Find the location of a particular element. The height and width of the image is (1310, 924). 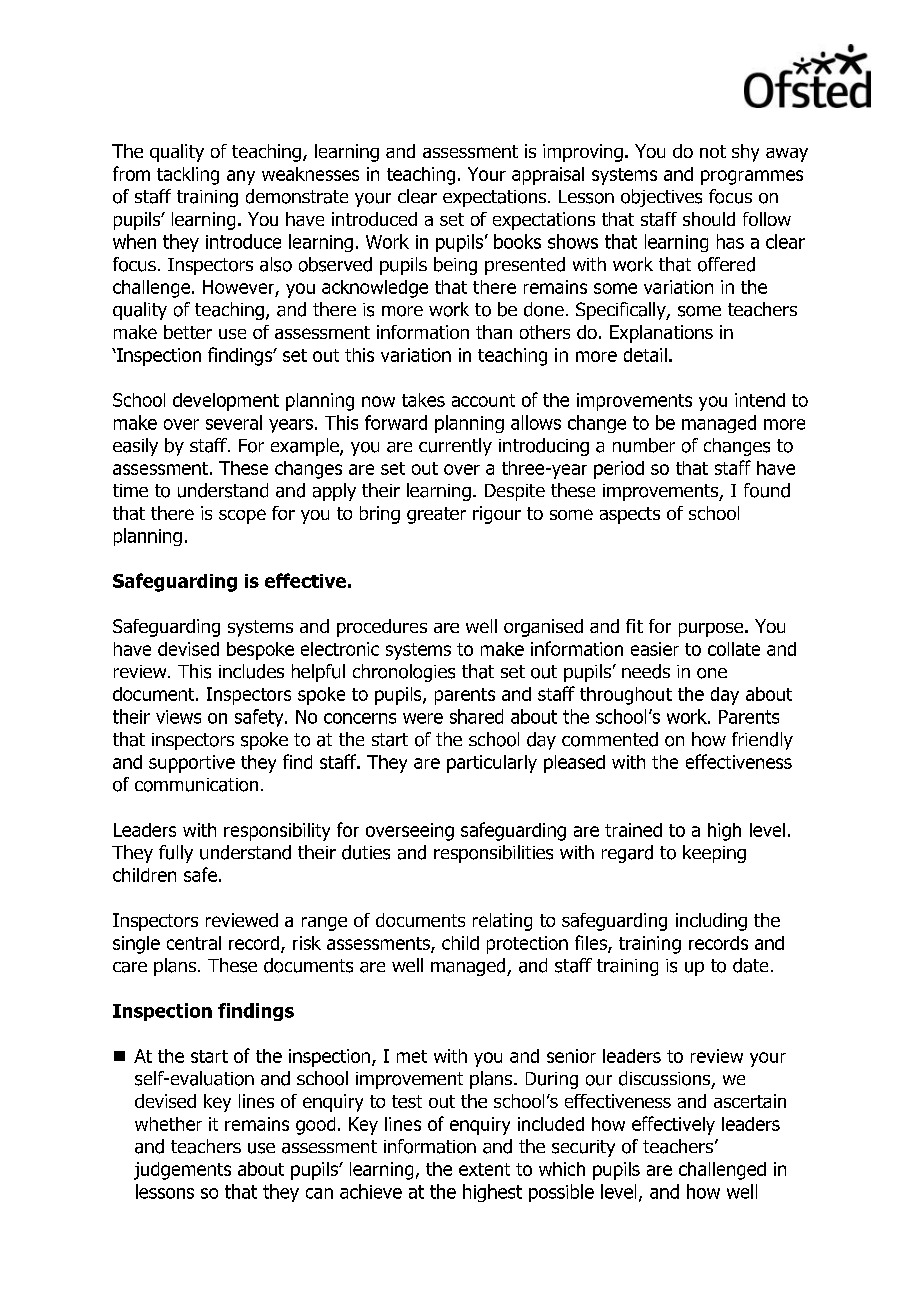

judgements is located at coordinates (182, 1171).
